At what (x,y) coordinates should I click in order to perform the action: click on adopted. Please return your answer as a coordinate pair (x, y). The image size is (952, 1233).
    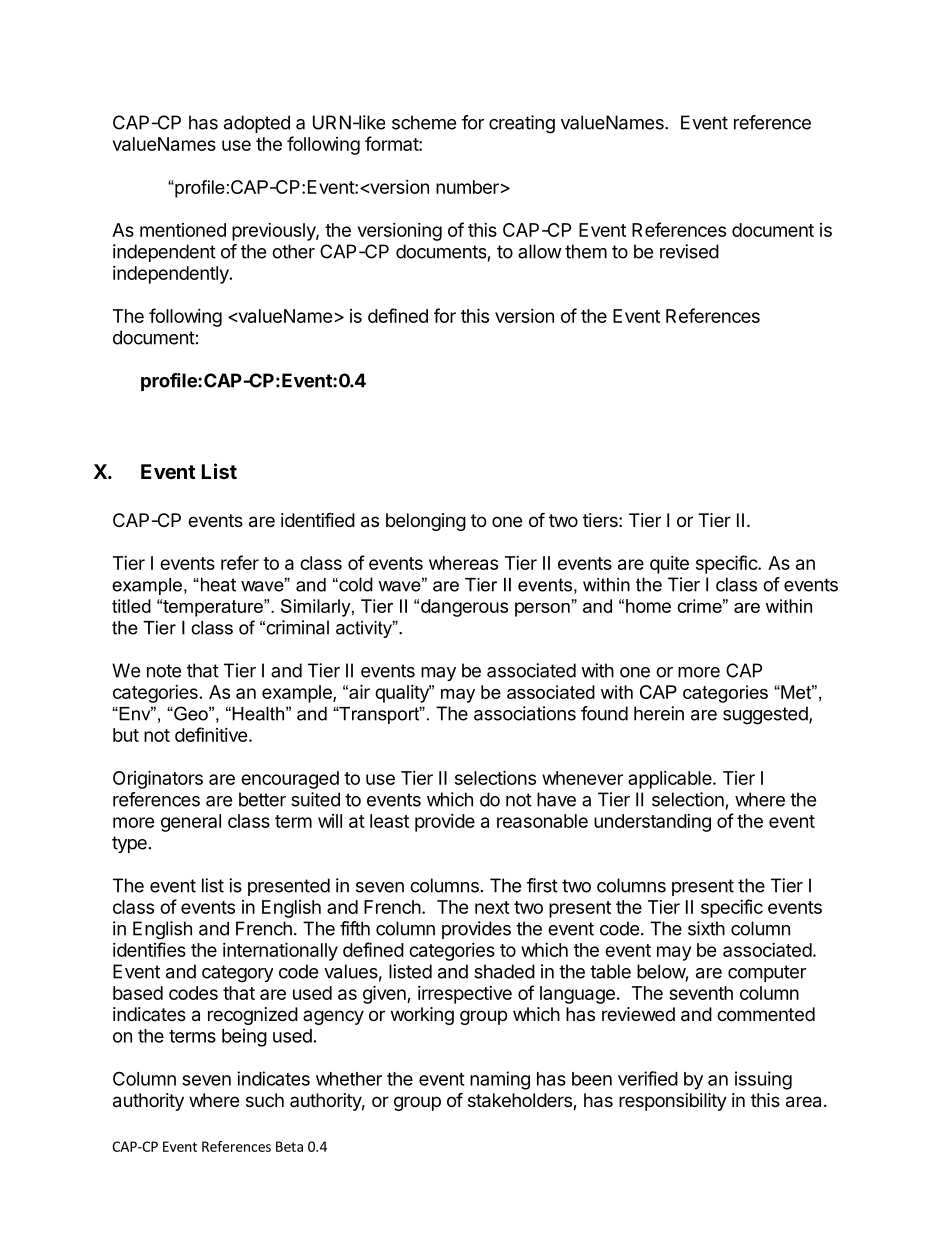
    Looking at the image, I should click on (257, 124).
